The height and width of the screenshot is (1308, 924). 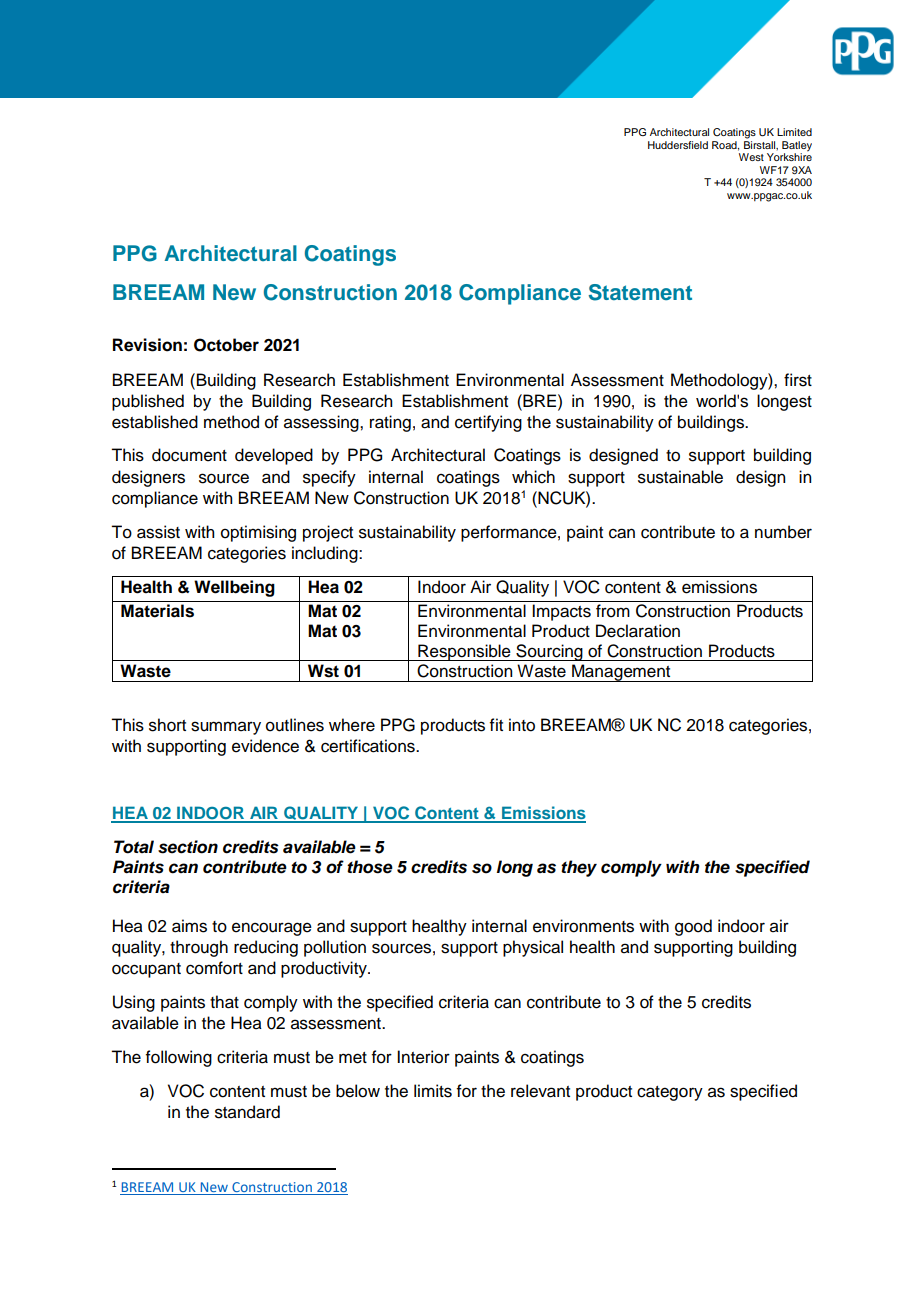 I want to click on first, so click(x=798, y=380).
